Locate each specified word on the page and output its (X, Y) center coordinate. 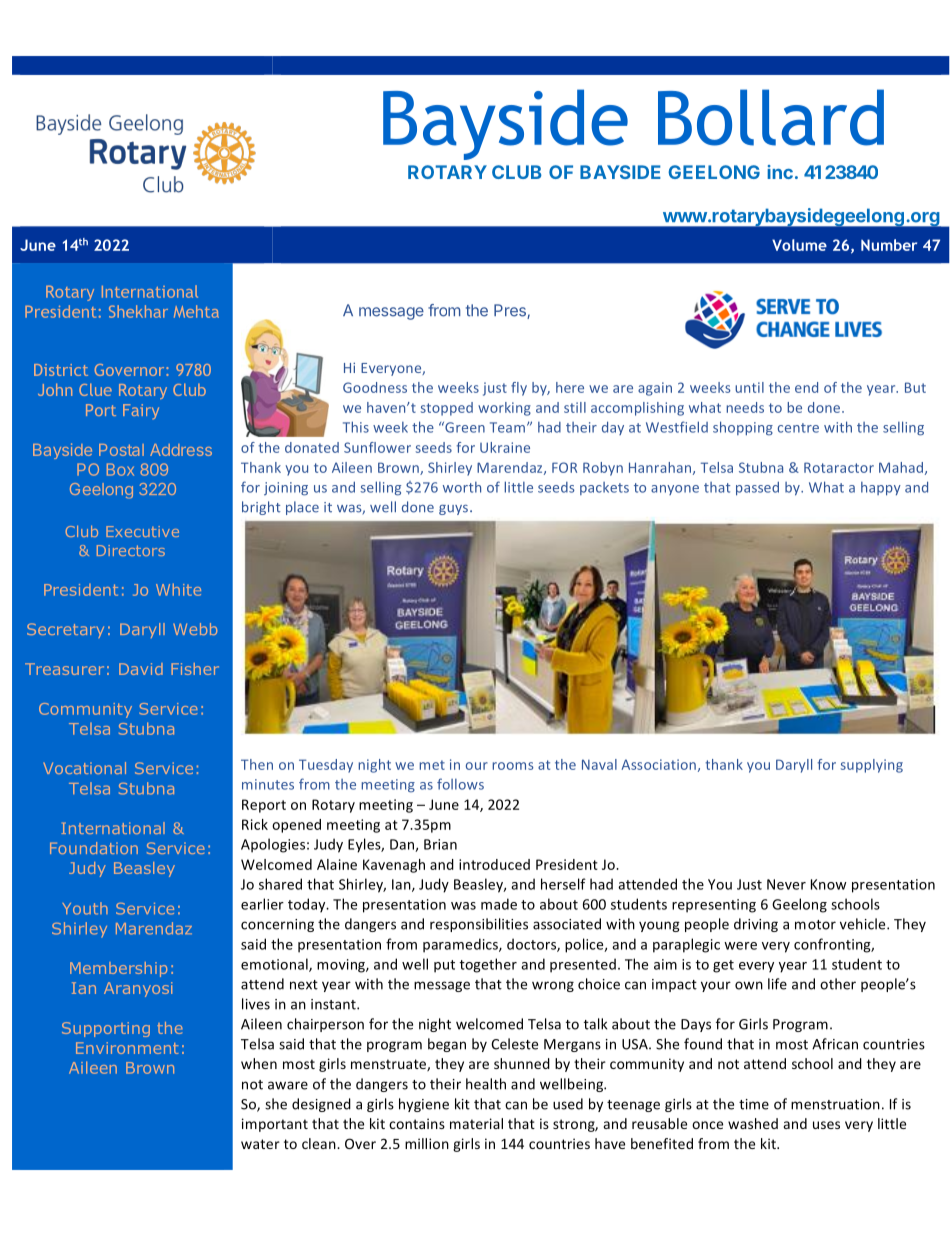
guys (455, 510)
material (476, 1123)
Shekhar (138, 311)
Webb (195, 629)
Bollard (771, 117)
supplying (872, 766)
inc (780, 172)
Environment (127, 1048)
